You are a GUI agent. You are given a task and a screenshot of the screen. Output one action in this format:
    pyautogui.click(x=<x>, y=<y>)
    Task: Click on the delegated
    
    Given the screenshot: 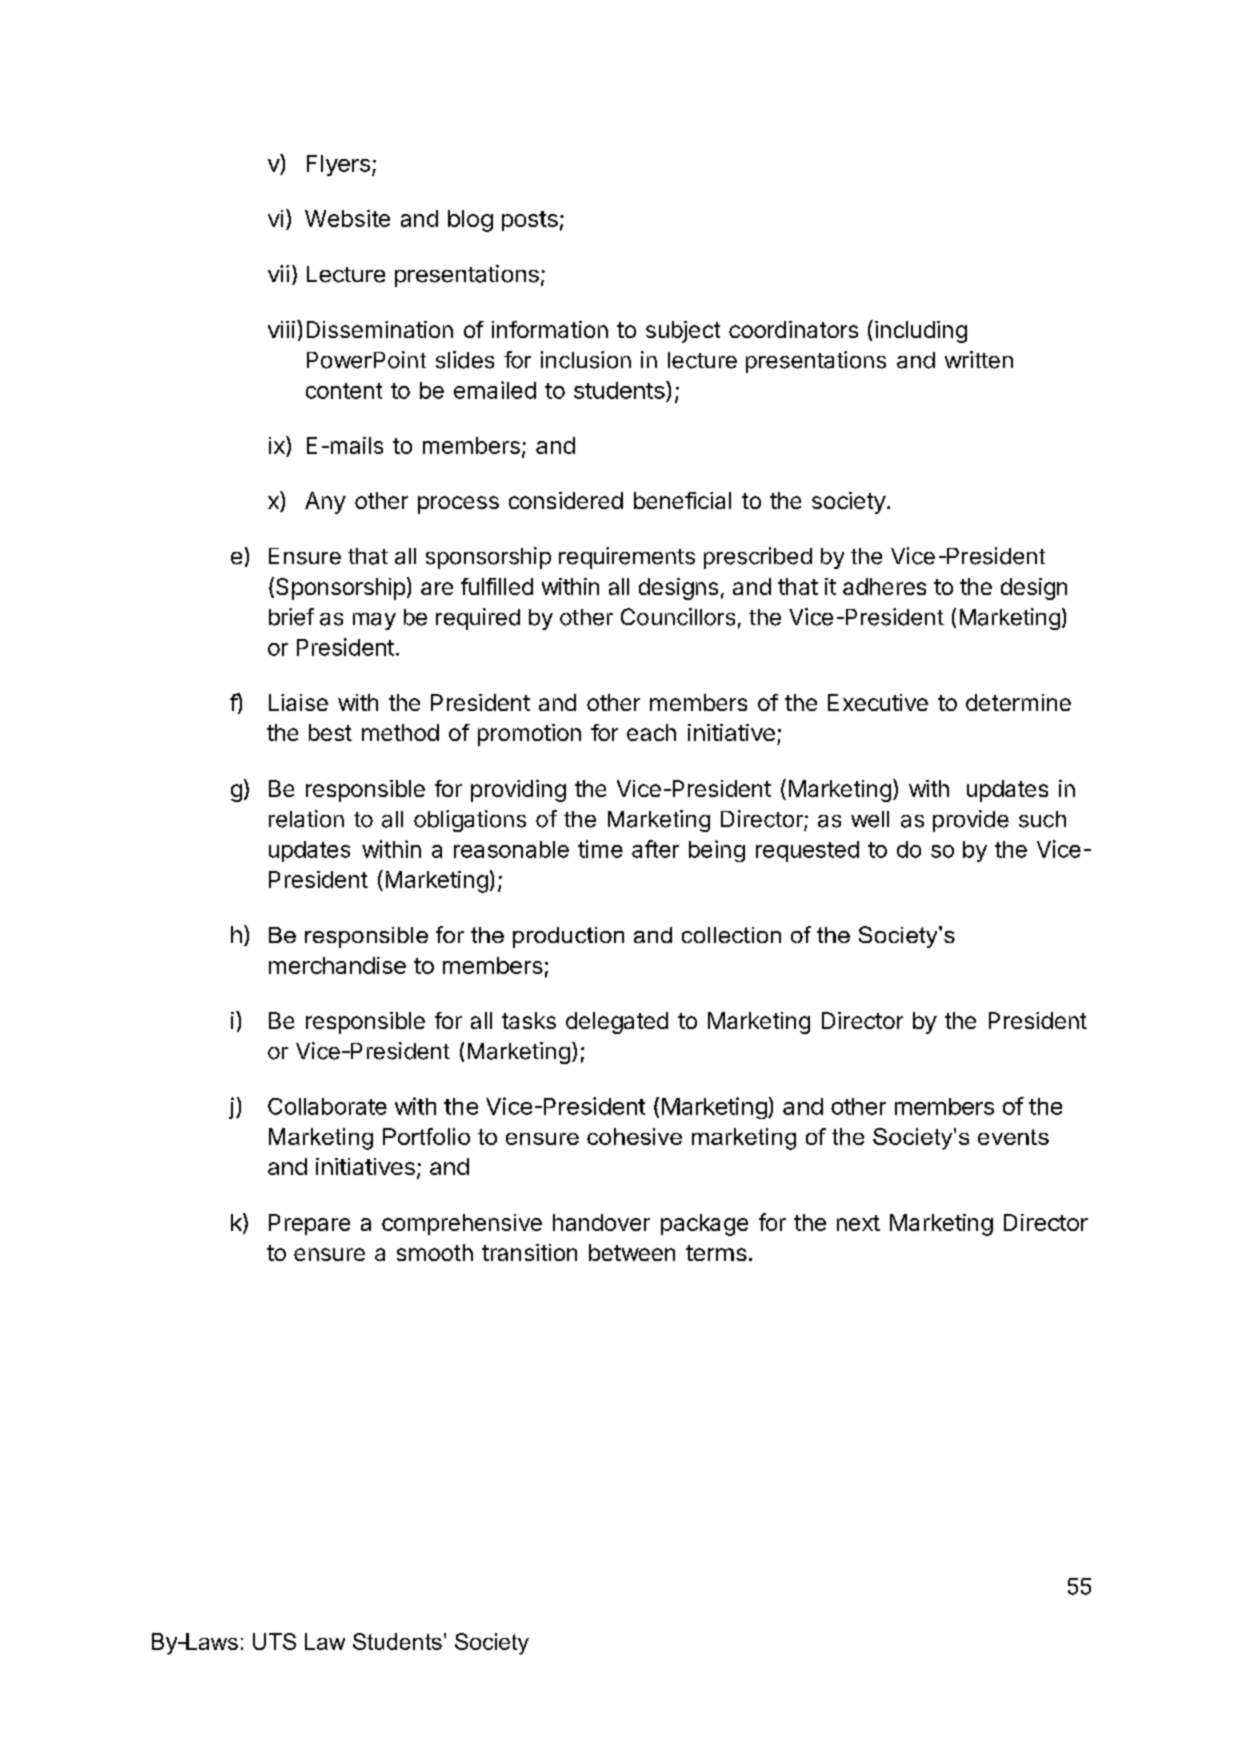 What is the action you would take?
    pyautogui.click(x=617, y=1023)
